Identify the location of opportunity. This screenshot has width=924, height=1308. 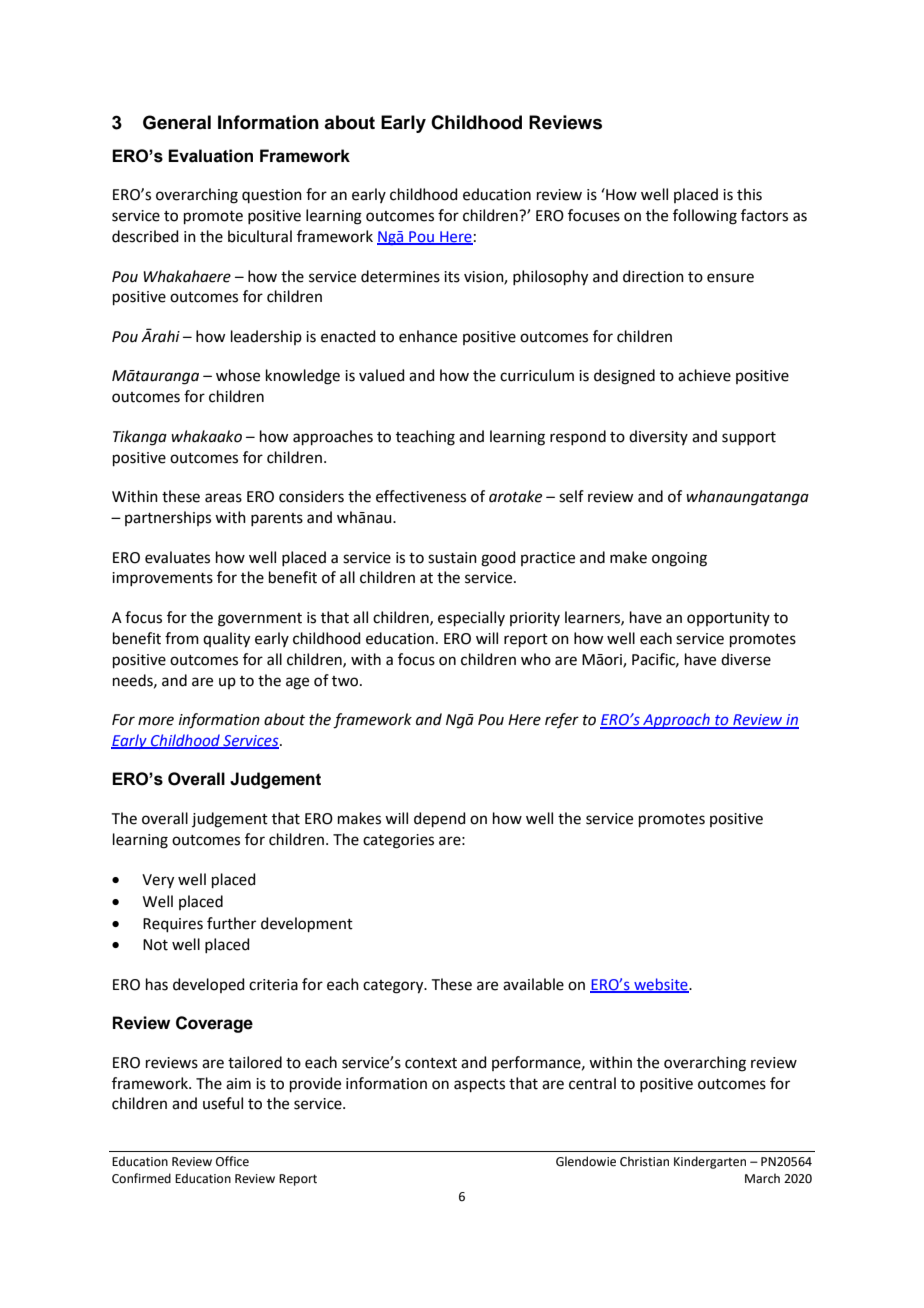
(728, 619).
